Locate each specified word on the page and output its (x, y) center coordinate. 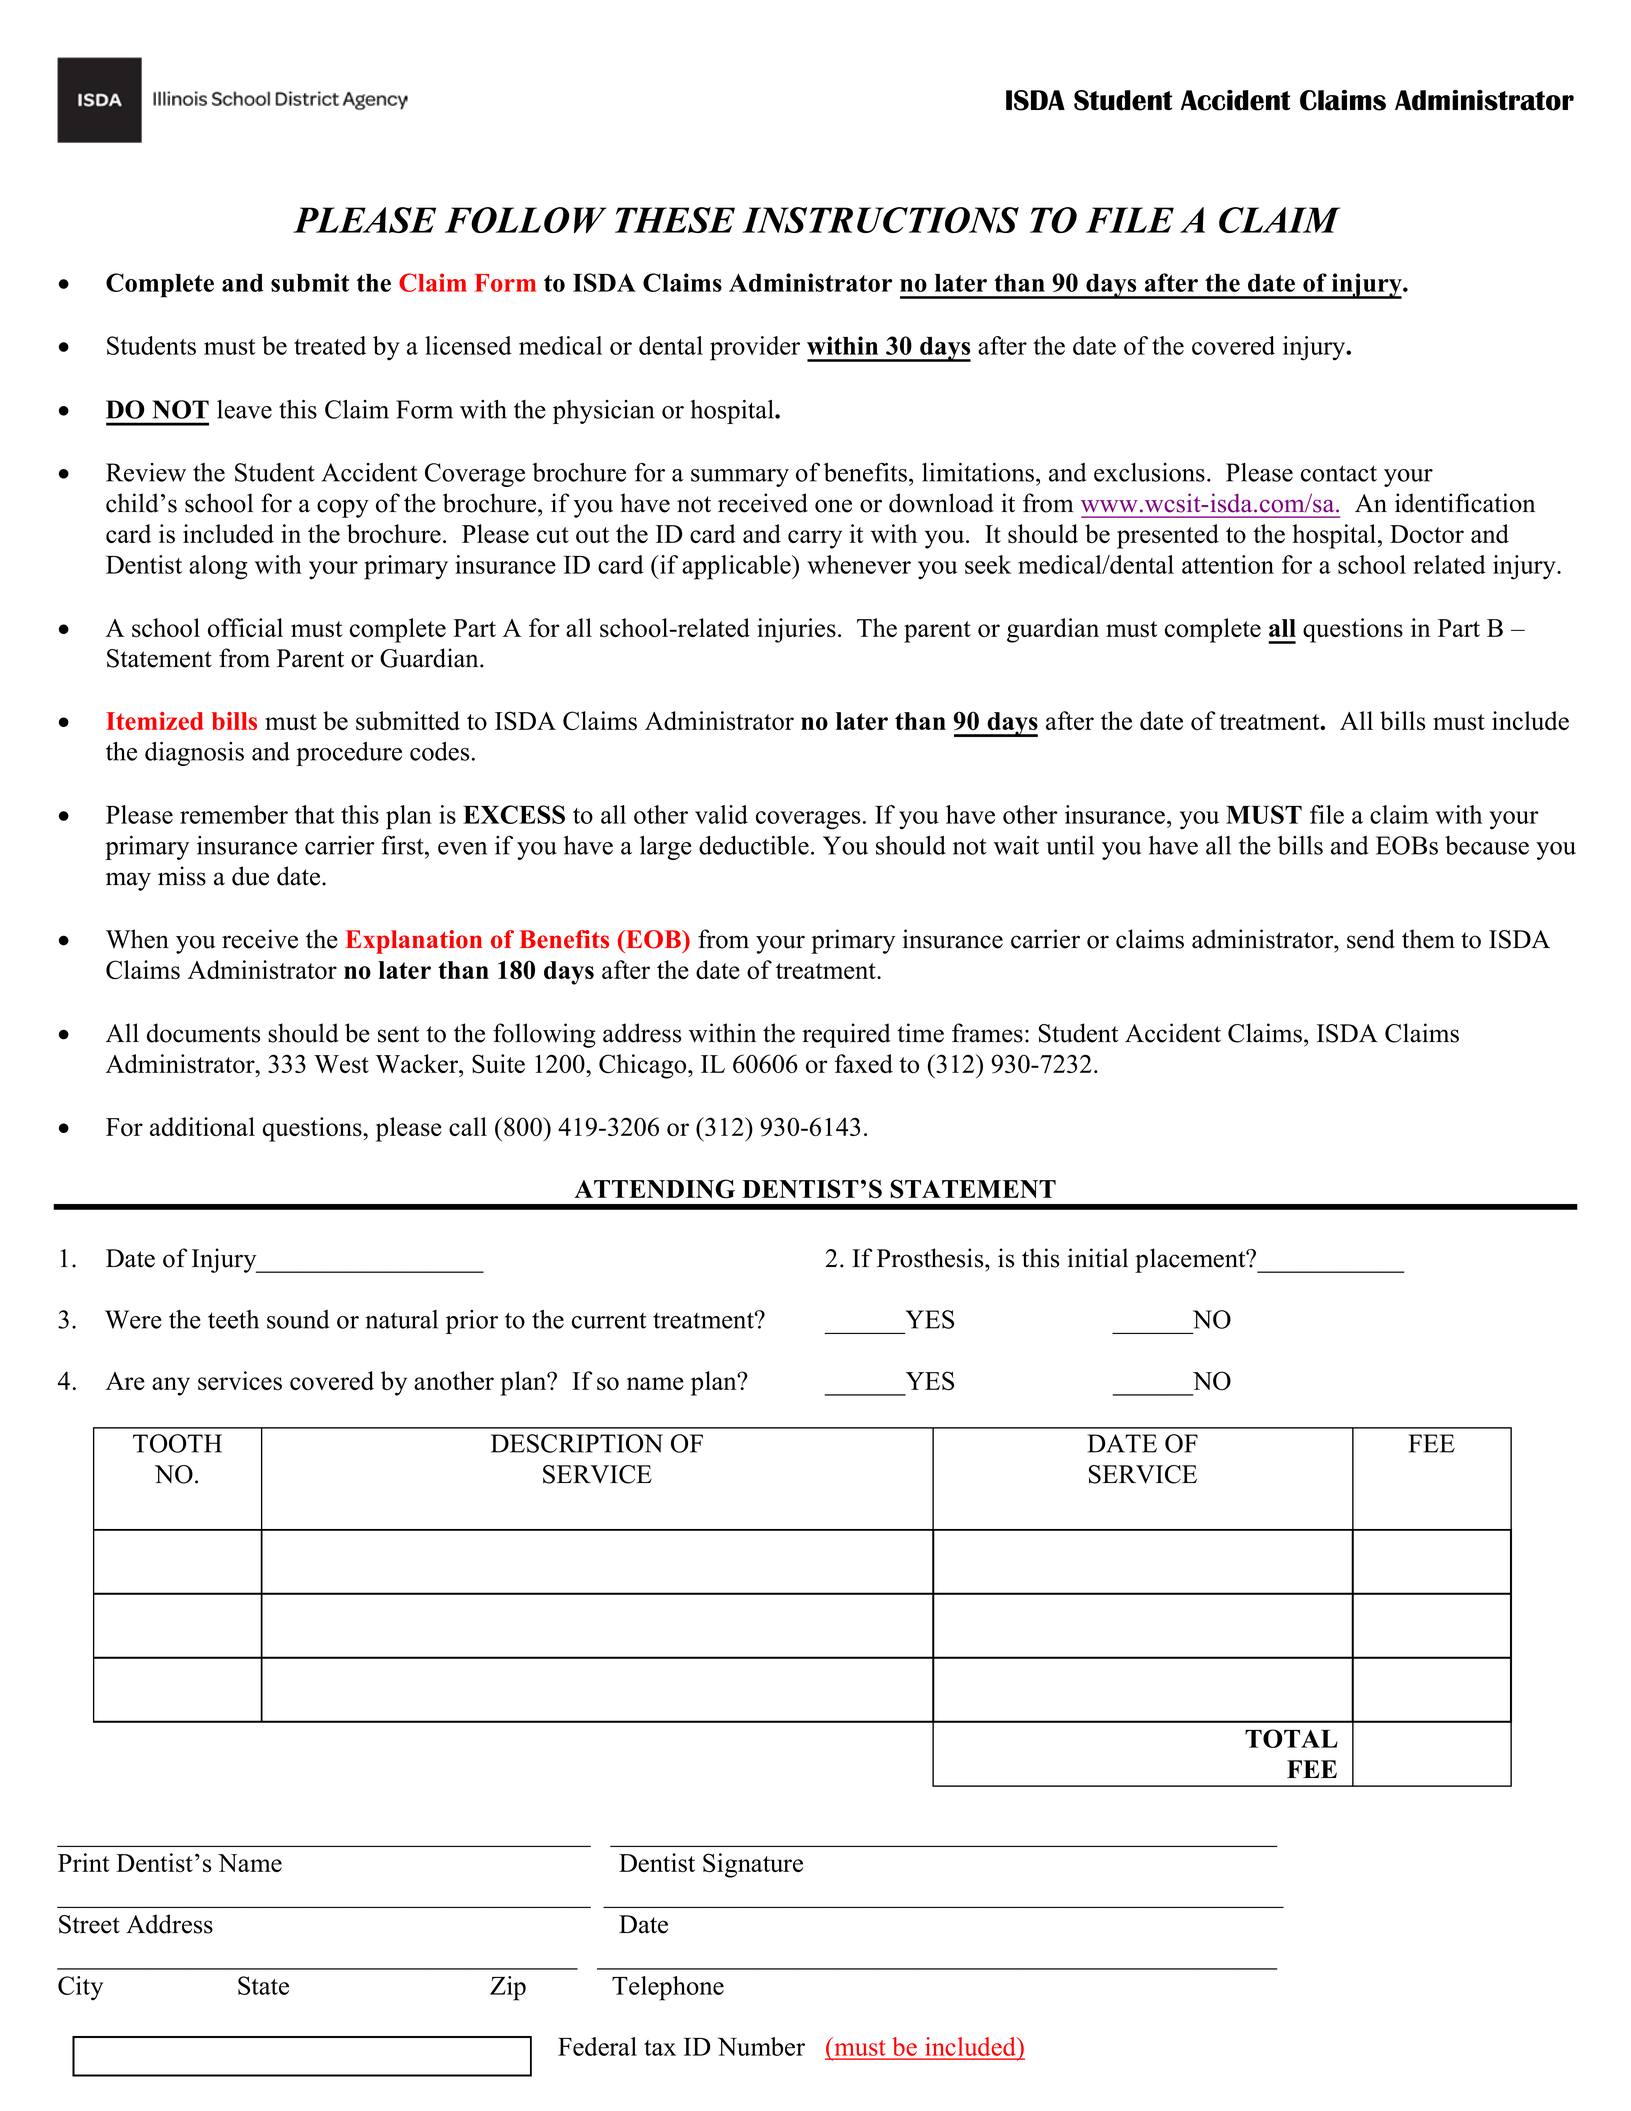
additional (202, 1126)
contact (1339, 473)
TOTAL (1291, 1738)
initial (1097, 1258)
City (80, 1988)
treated (330, 345)
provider (755, 348)
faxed (864, 1063)
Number (761, 2046)
